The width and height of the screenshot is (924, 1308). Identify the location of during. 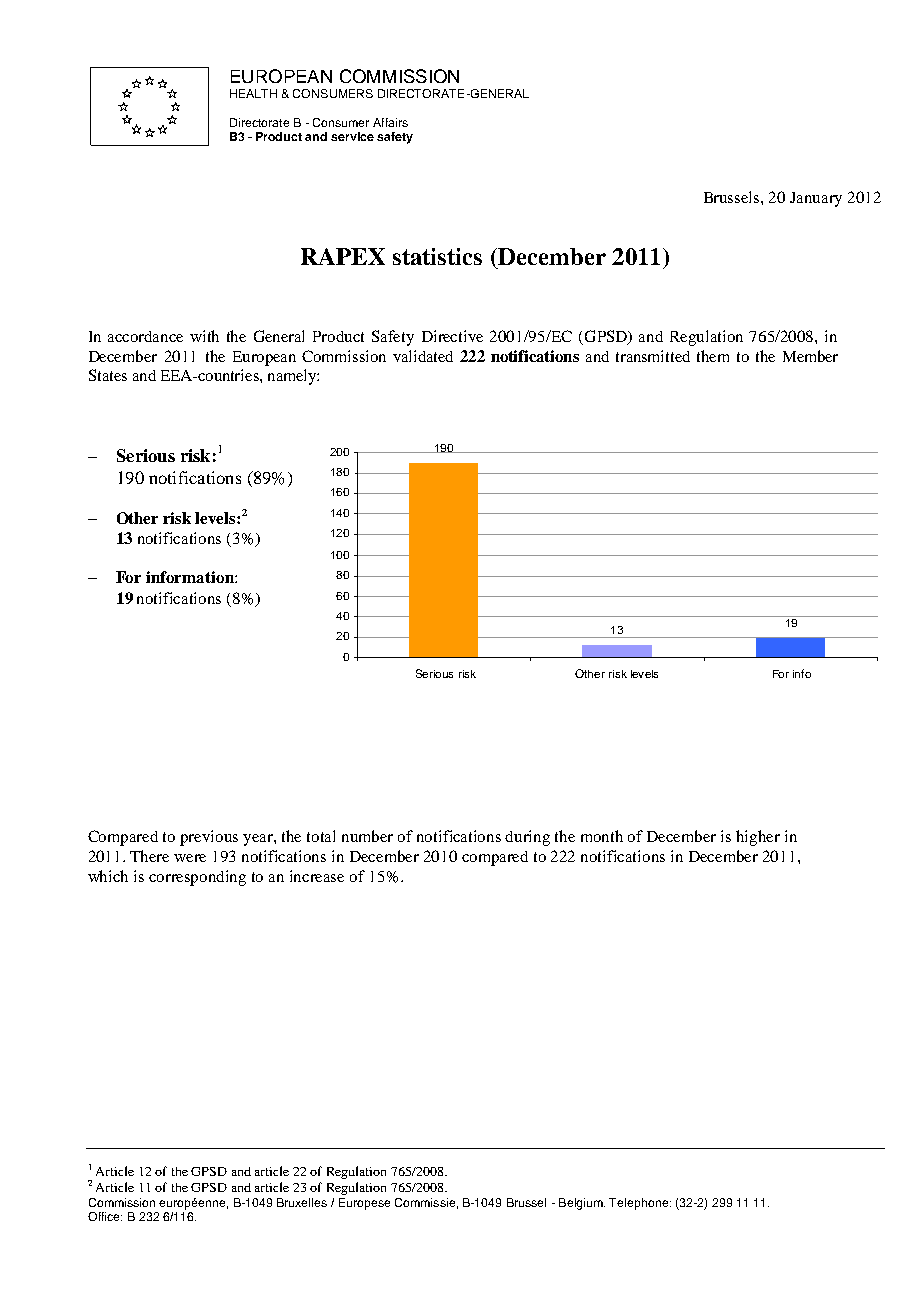
(527, 838).
